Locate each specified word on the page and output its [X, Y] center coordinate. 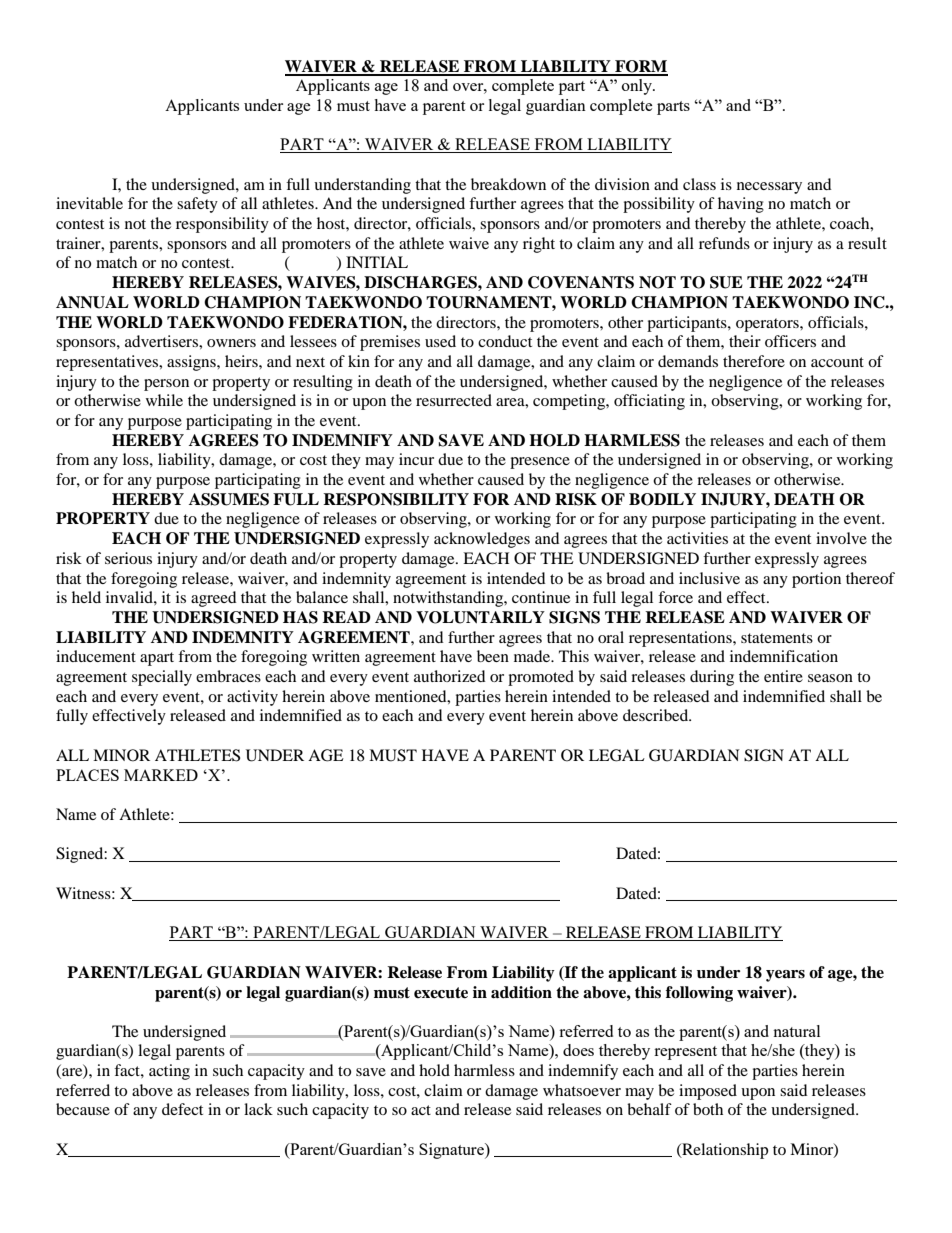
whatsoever [582, 1090]
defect [182, 1109]
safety [197, 205]
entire [783, 676]
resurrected [454, 400]
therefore [754, 361]
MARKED [161, 775]
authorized [450, 676]
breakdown [508, 184]
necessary [769, 188]
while [164, 400]
